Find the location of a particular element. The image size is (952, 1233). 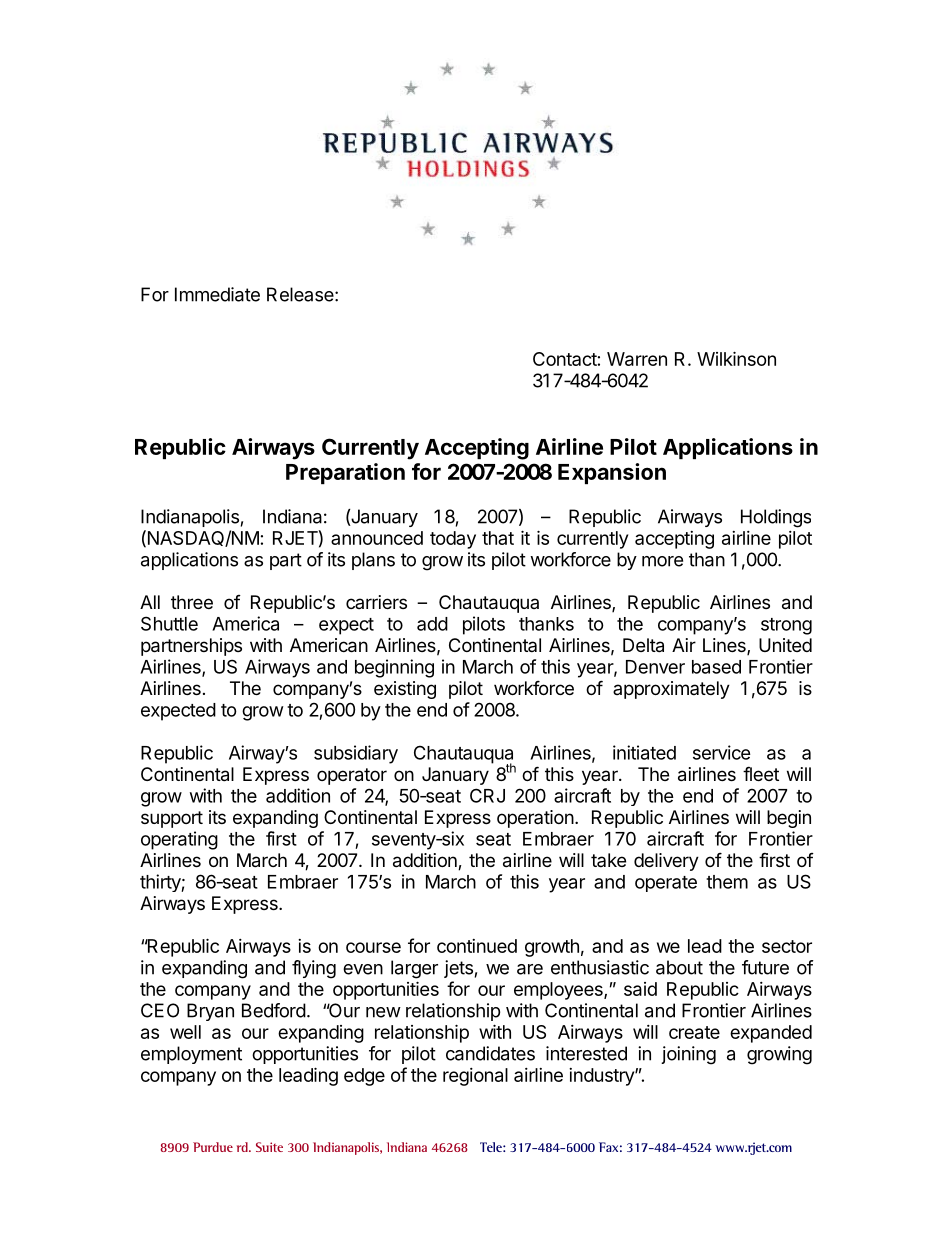

operation is located at coordinates (535, 819).
